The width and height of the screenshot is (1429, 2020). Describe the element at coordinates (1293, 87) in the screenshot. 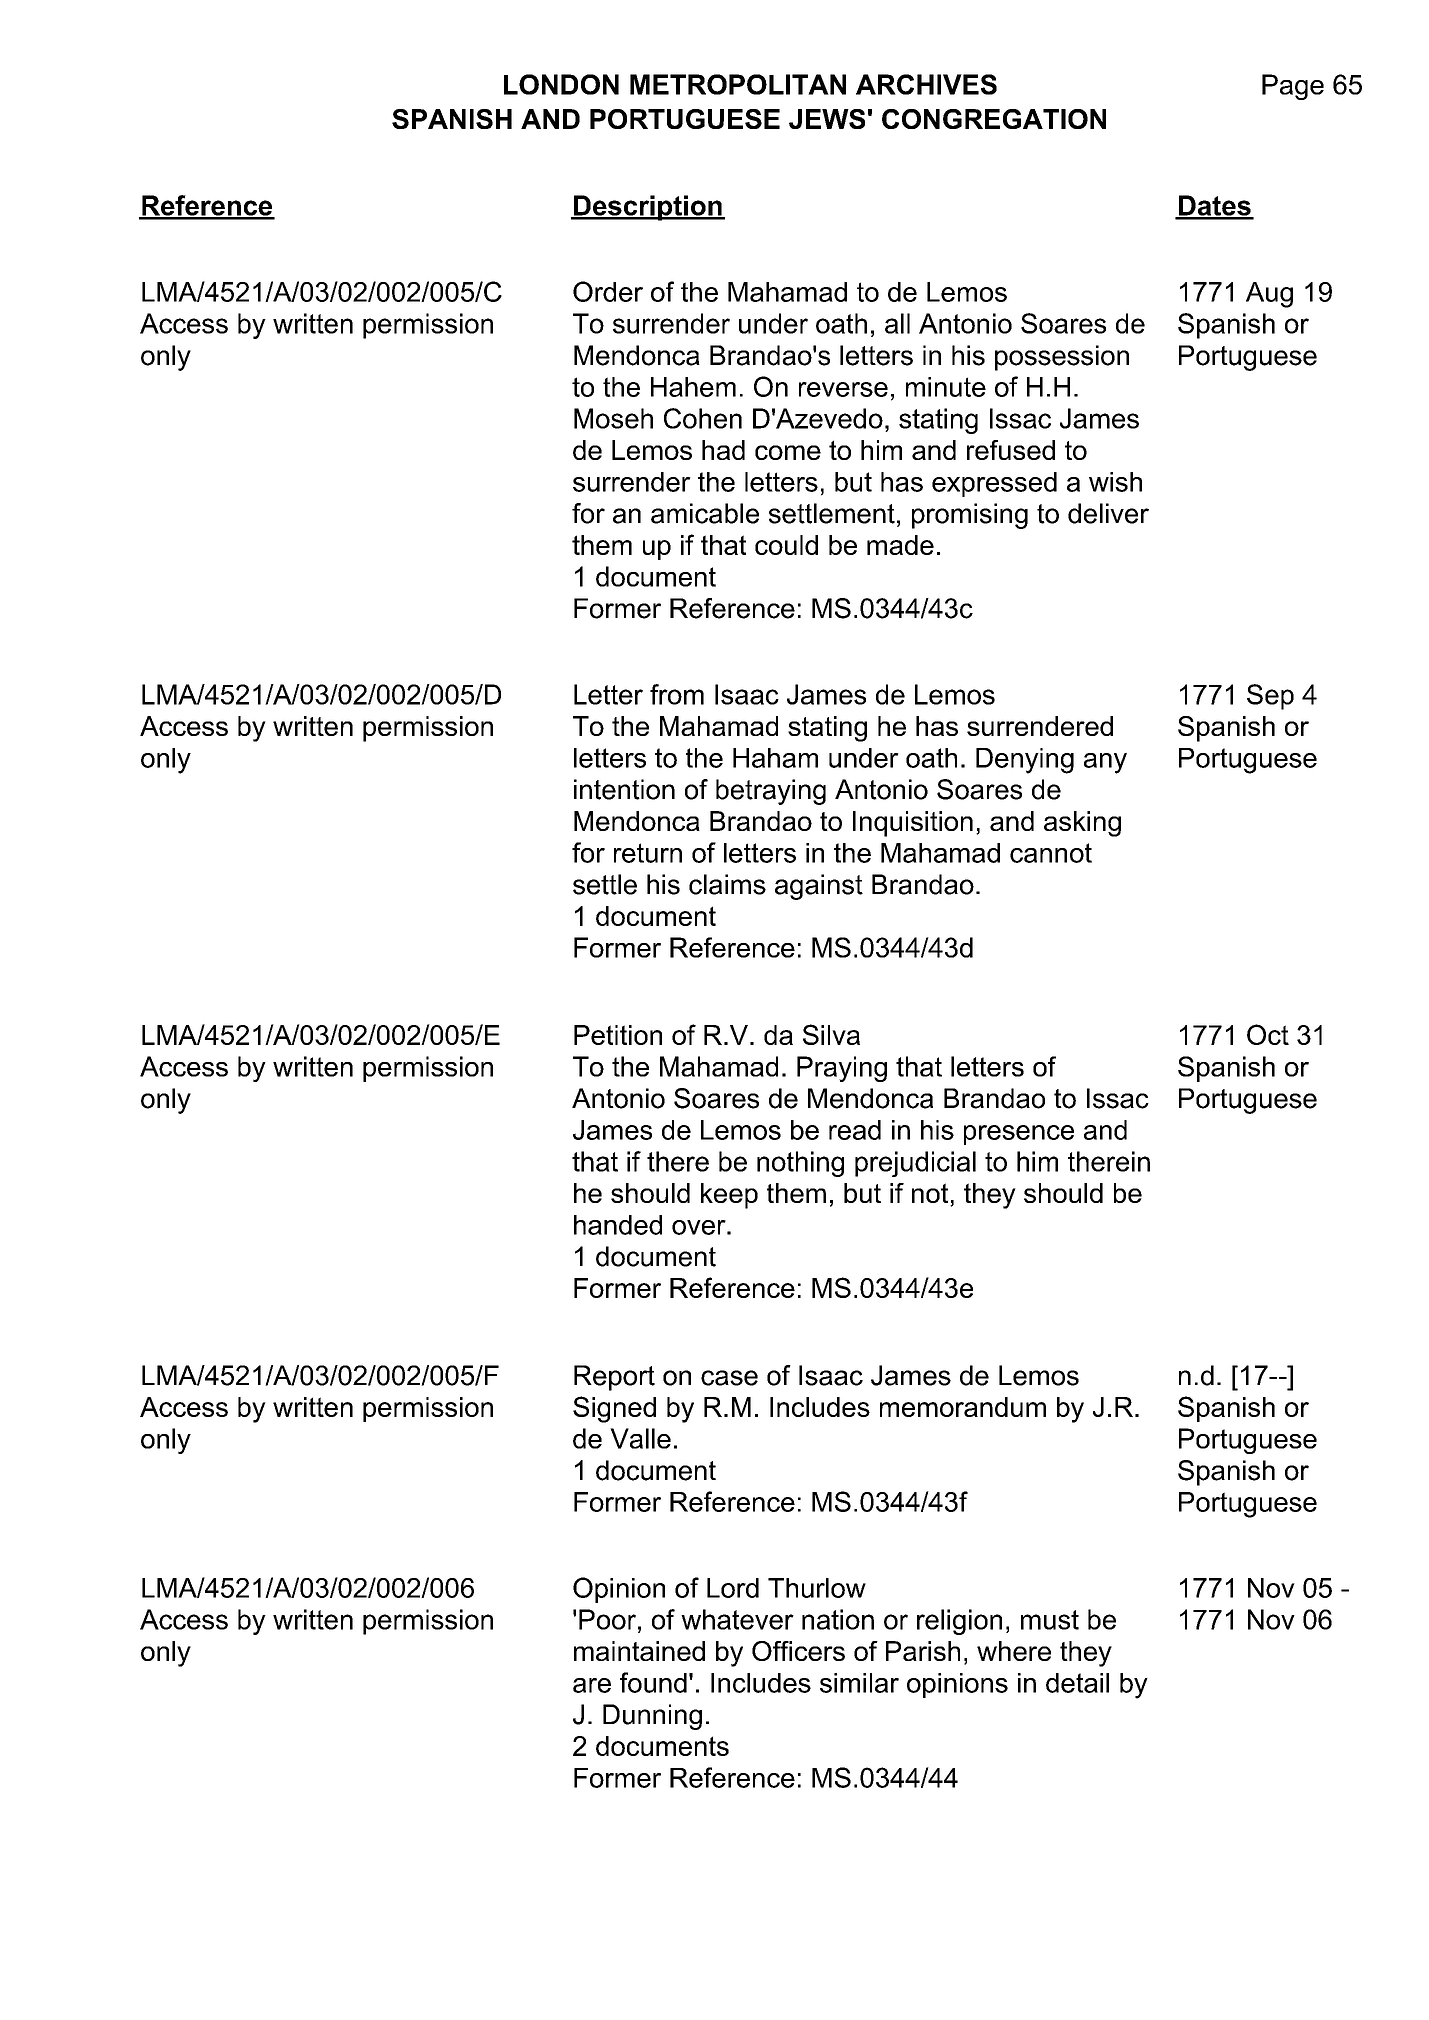

I see `Page` at that location.
